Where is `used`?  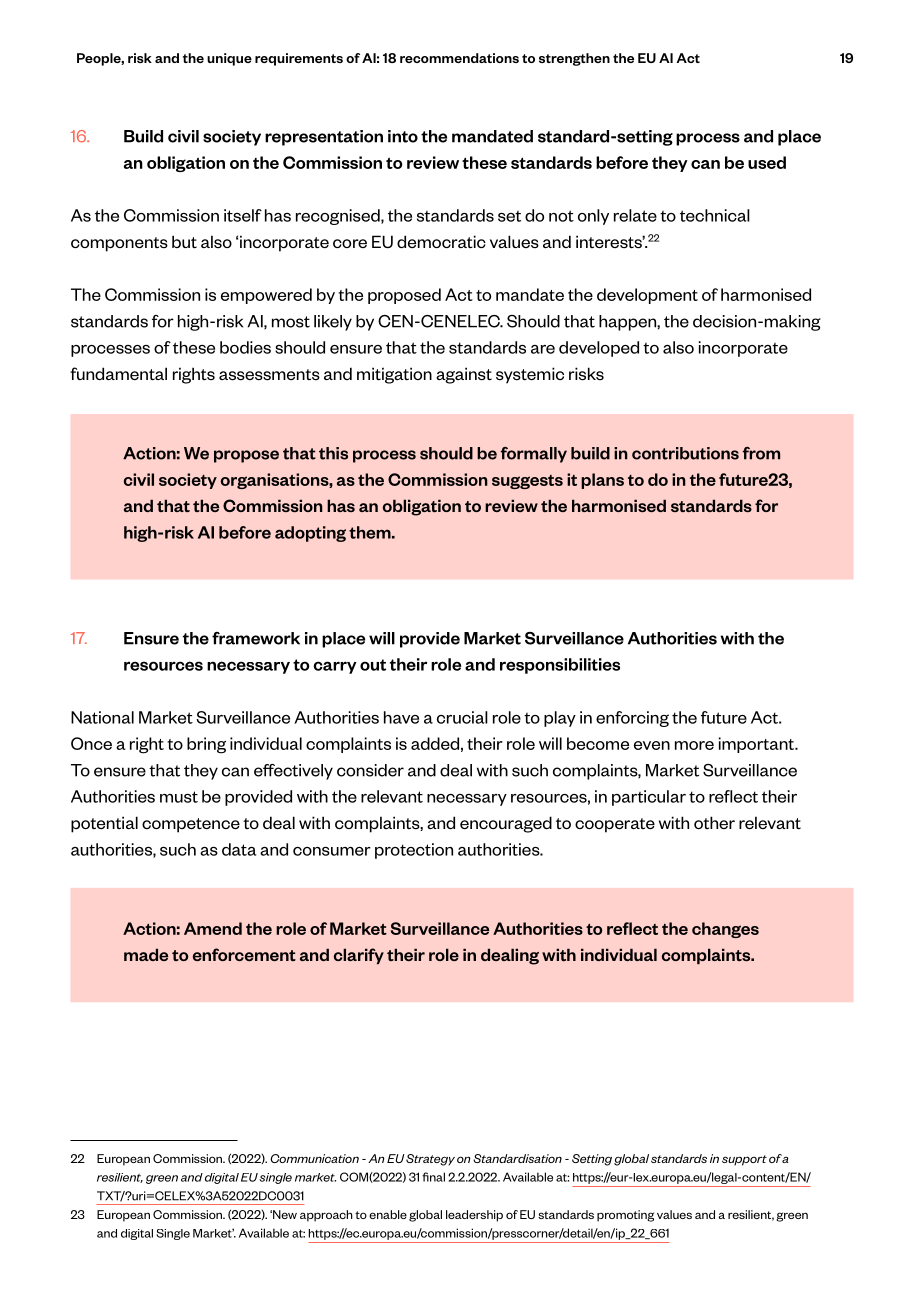 used is located at coordinates (767, 162).
